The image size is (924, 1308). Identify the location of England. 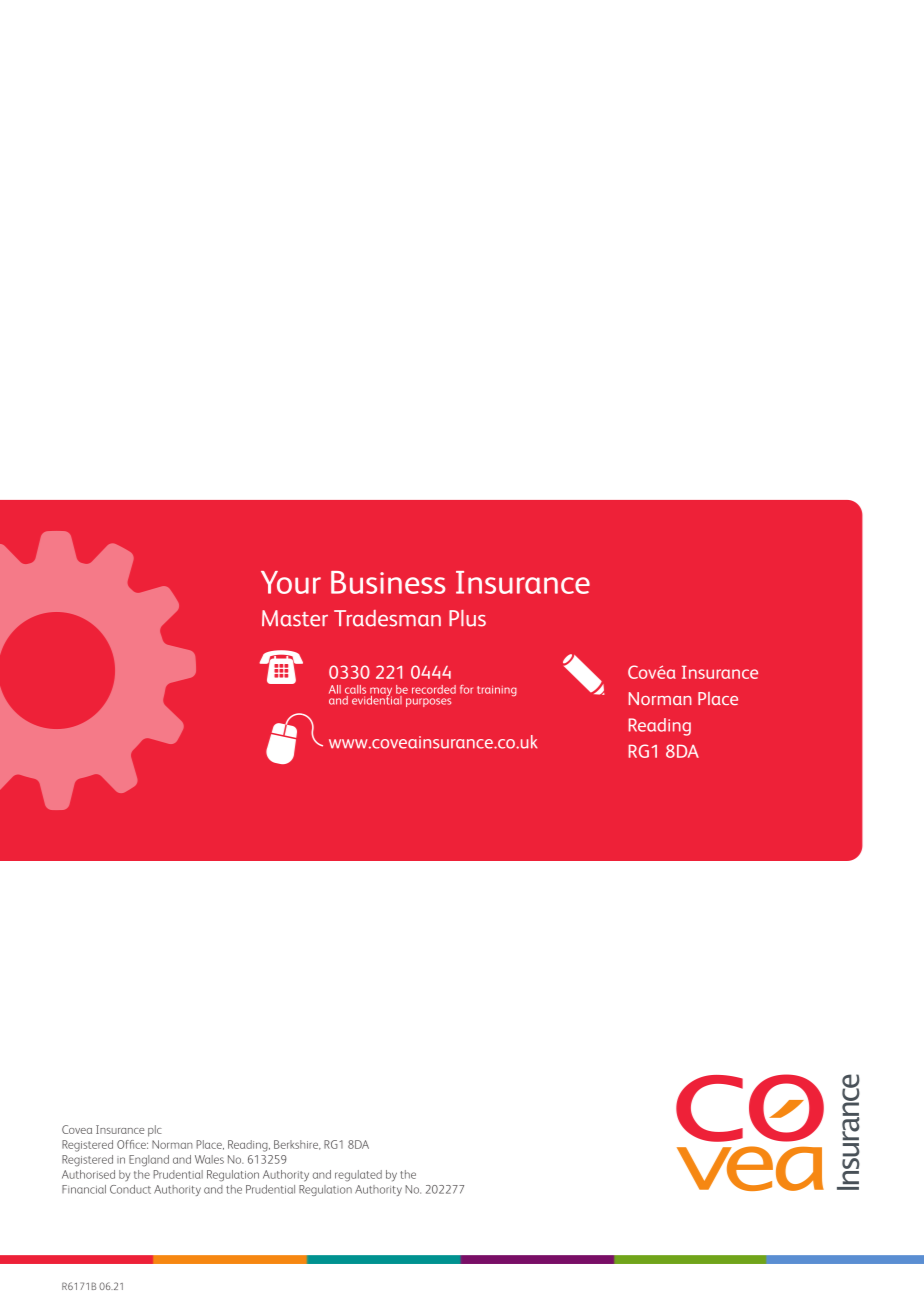
(149, 1161).
